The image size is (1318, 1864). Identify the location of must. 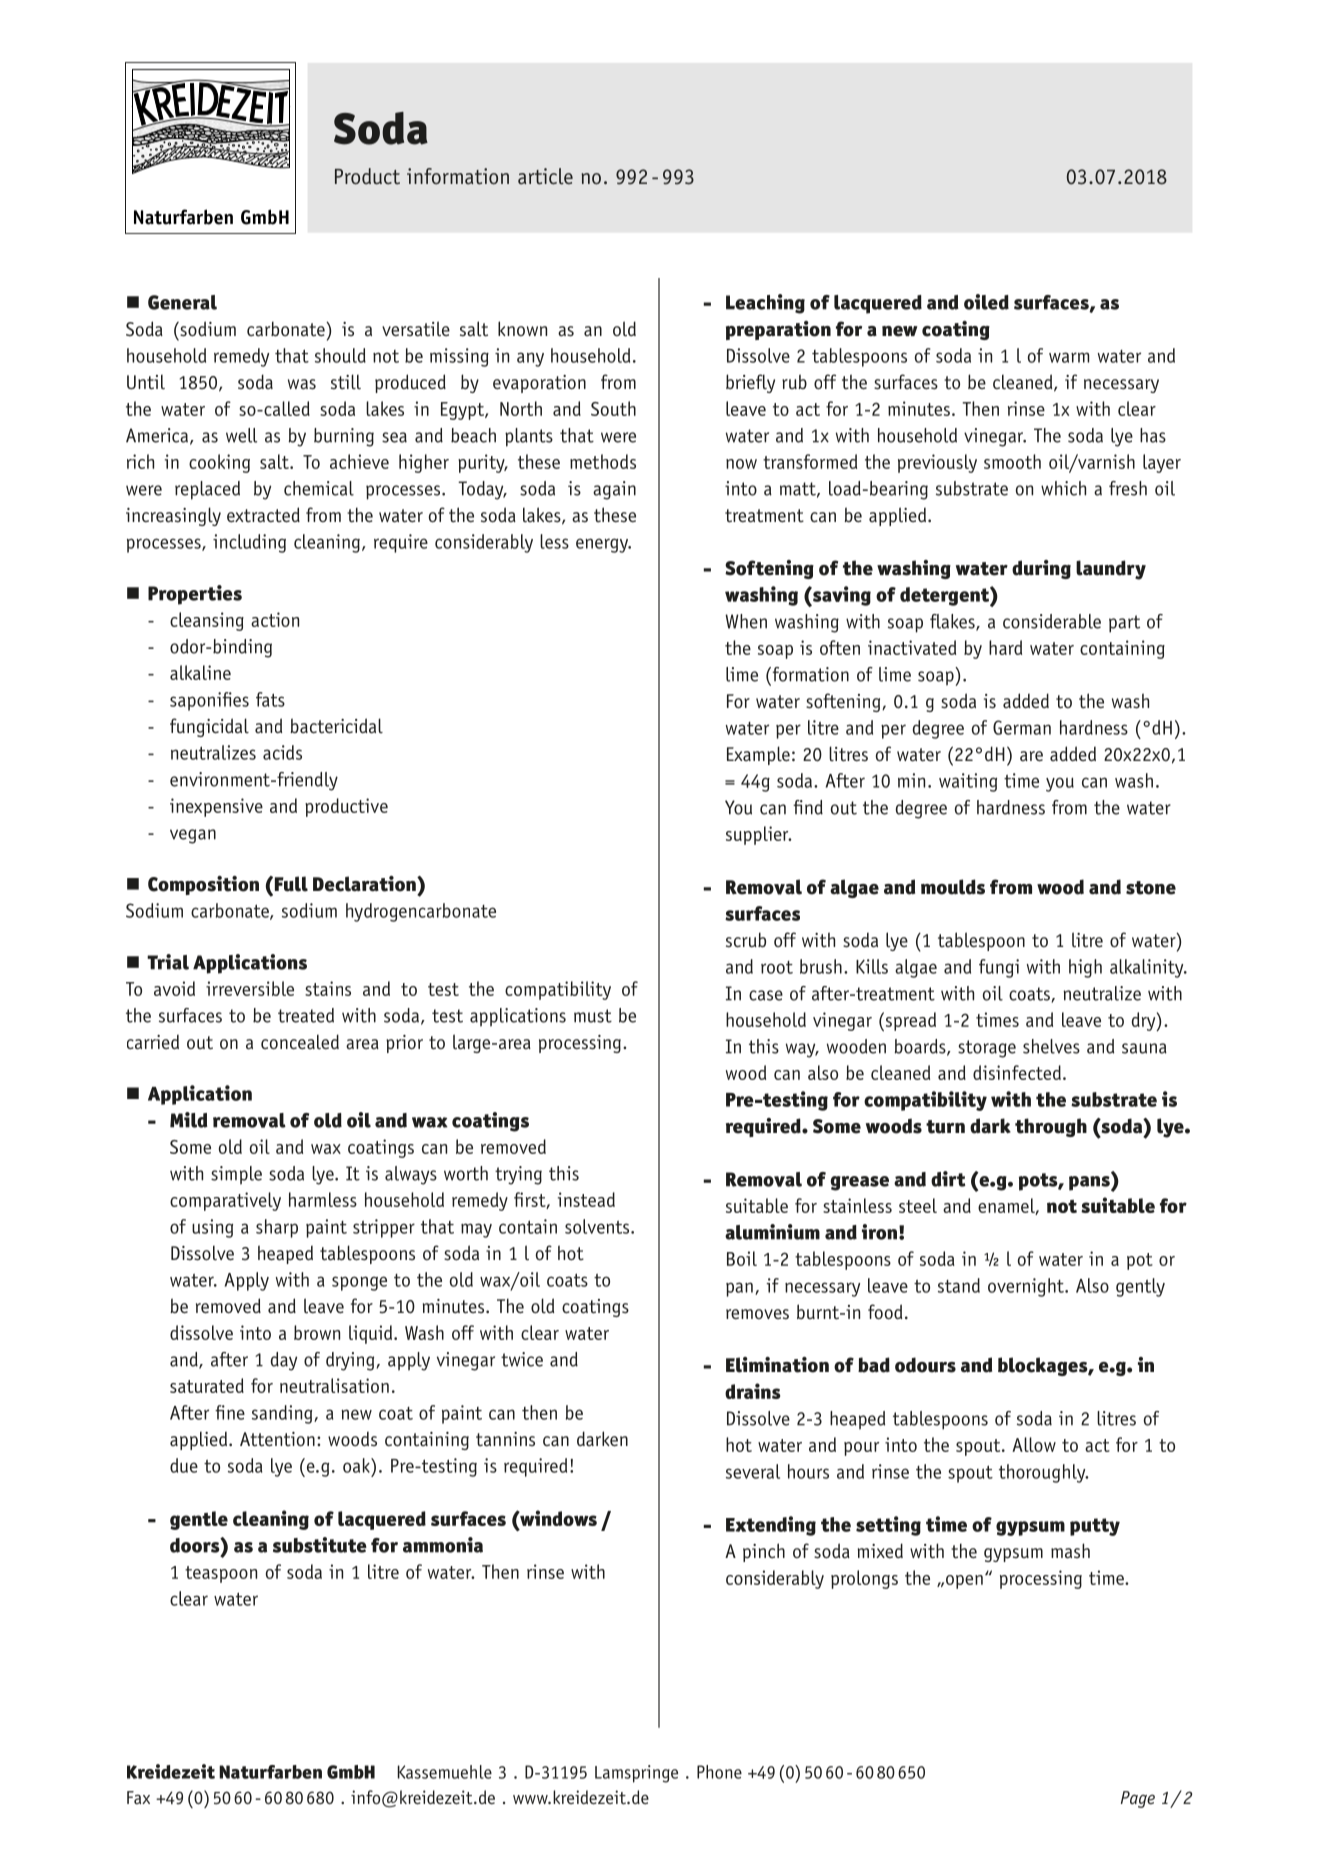
(593, 1016).
